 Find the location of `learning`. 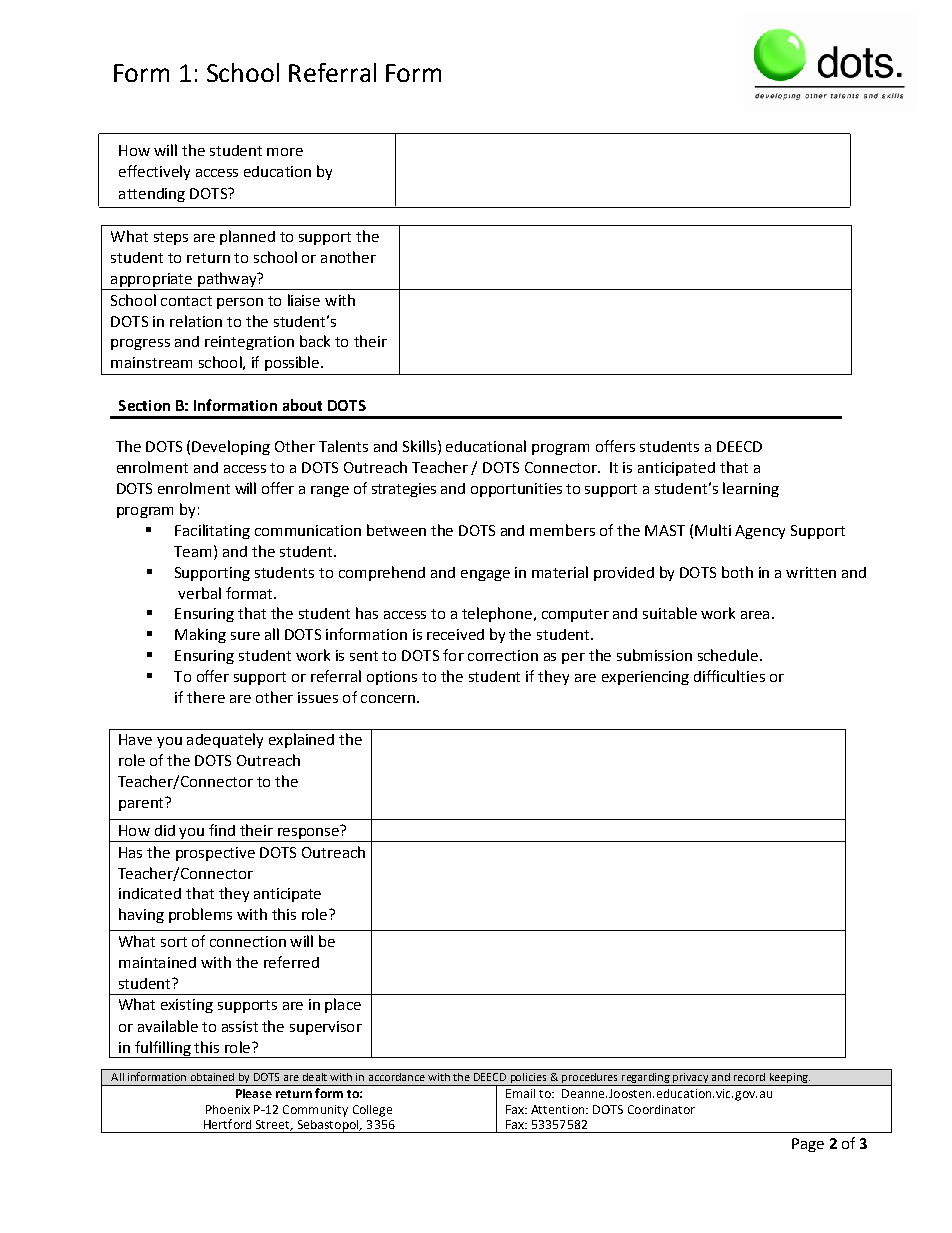

learning is located at coordinates (751, 489).
